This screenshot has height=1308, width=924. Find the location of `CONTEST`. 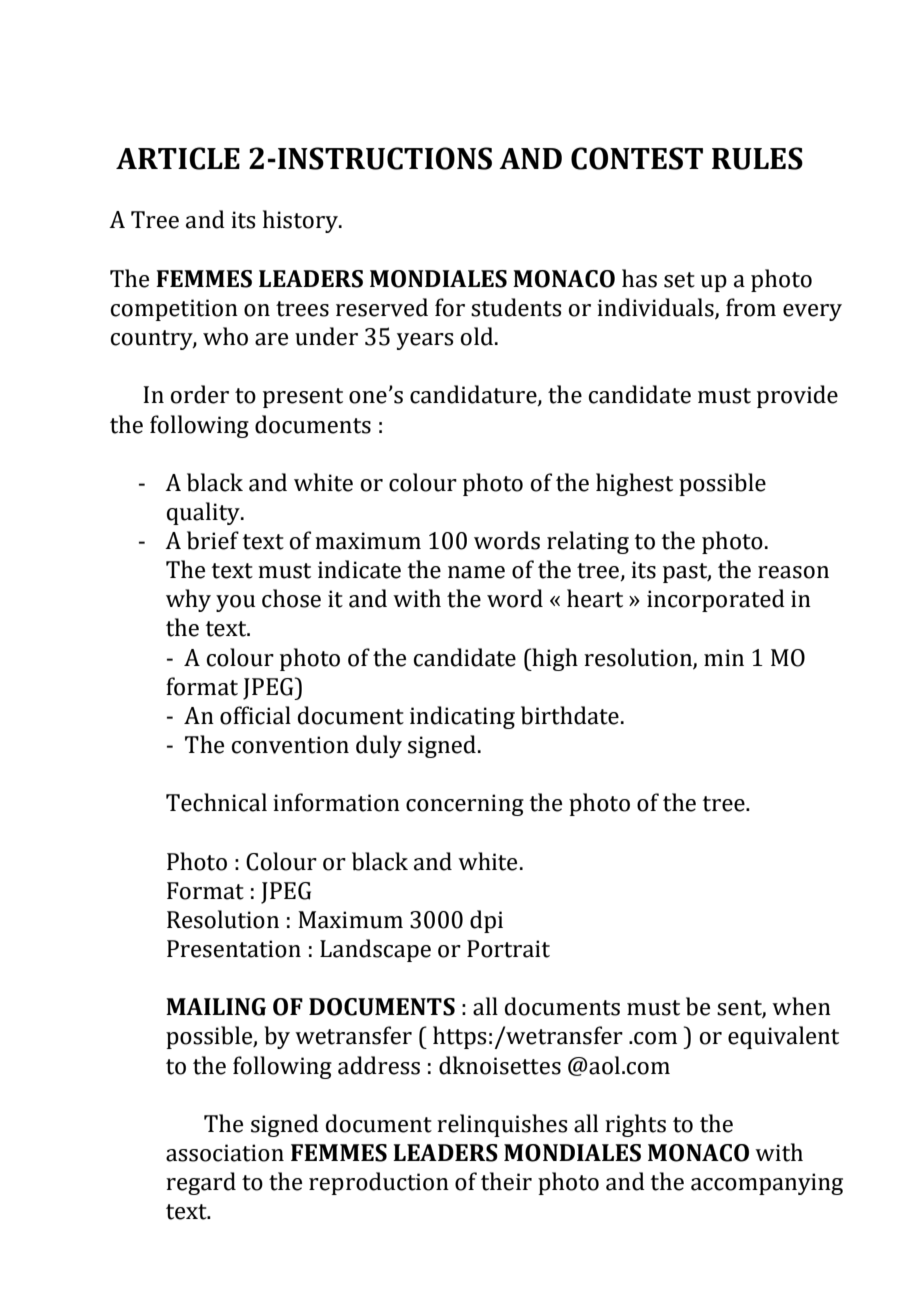

CONTEST is located at coordinates (637, 158).
